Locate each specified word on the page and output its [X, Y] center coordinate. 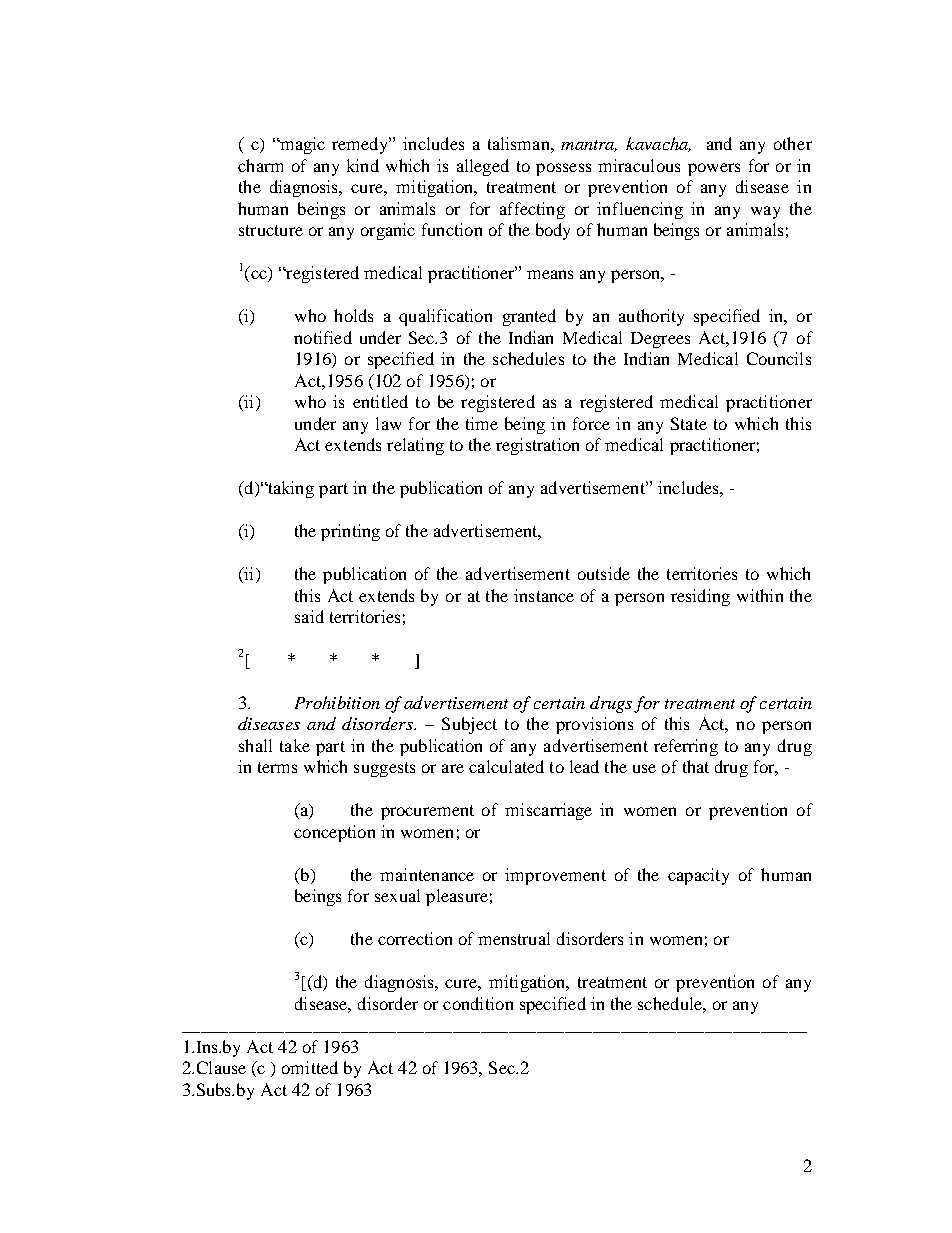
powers [714, 169]
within [760, 595]
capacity [698, 876]
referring [686, 747]
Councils [779, 358]
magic [301, 145]
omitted [310, 1067]
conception [334, 833]
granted [529, 317]
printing [350, 532]
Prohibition [337, 702]
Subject [469, 725]
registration [537, 446]
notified [323, 337]
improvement [555, 876]
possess [563, 169]
